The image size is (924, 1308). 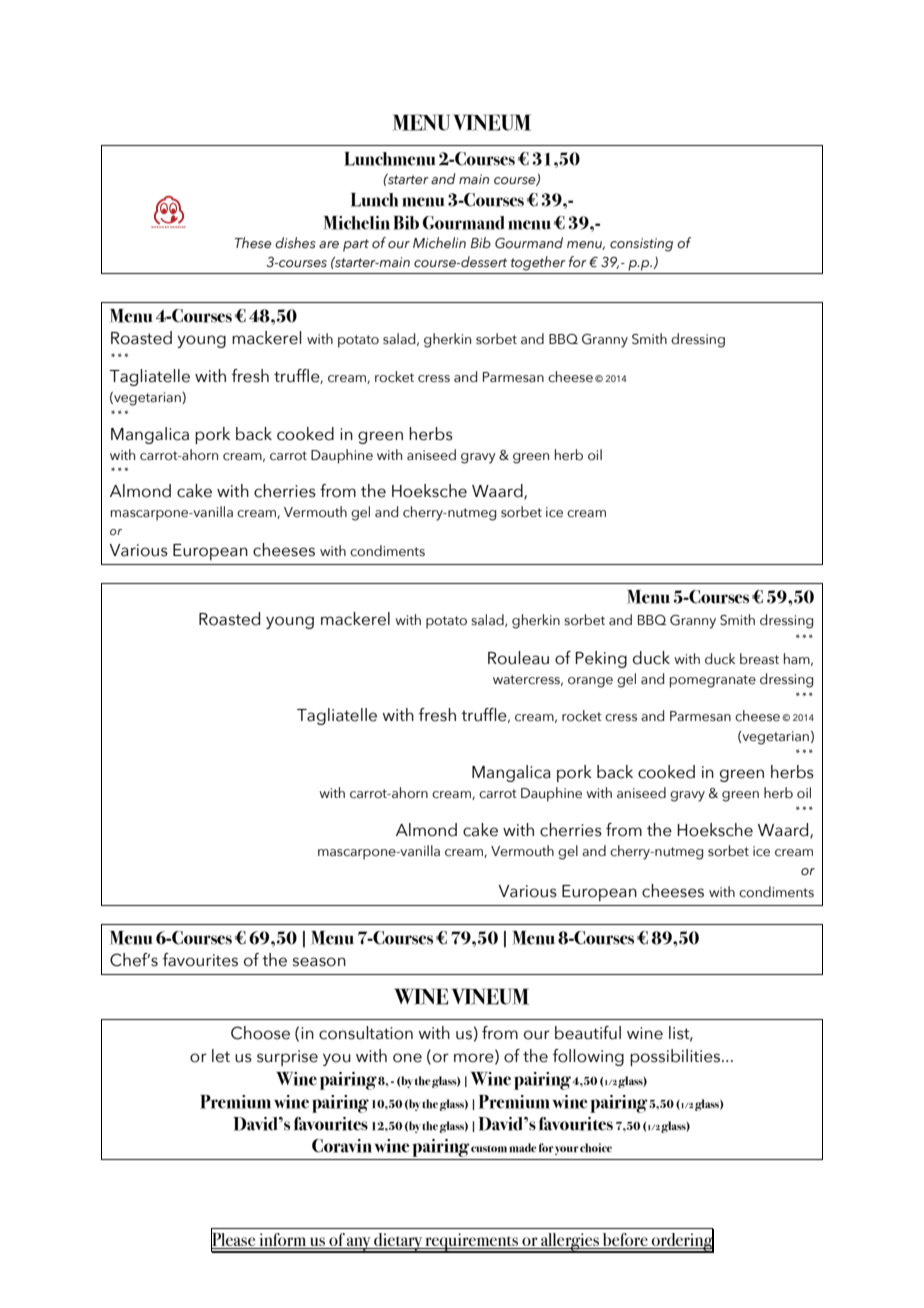 What do you see at coordinates (538, 263) in the screenshot?
I see `together` at bounding box center [538, 263].
